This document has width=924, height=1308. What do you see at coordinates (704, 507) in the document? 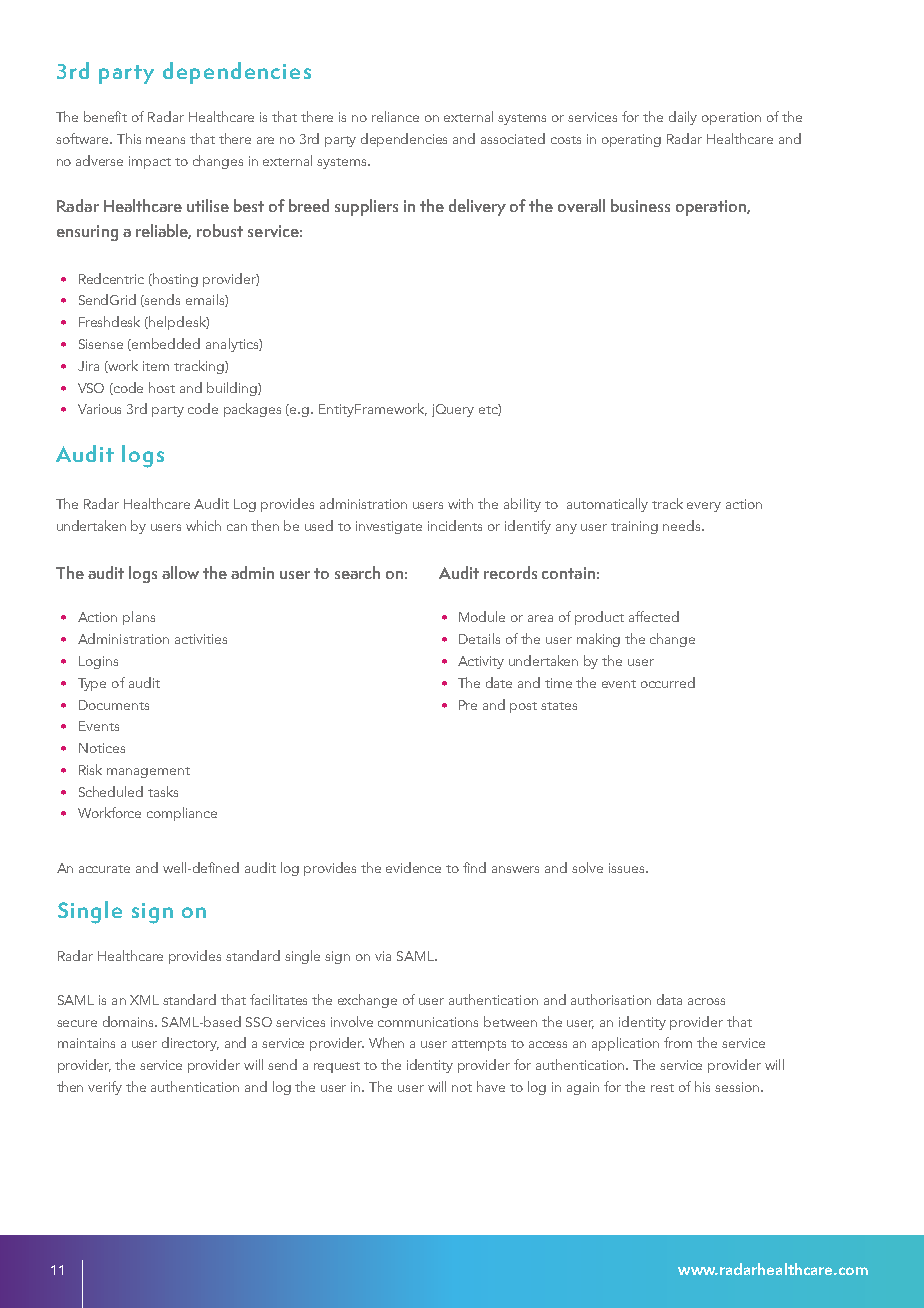
I see `every` at bounding box center [704, 507].
